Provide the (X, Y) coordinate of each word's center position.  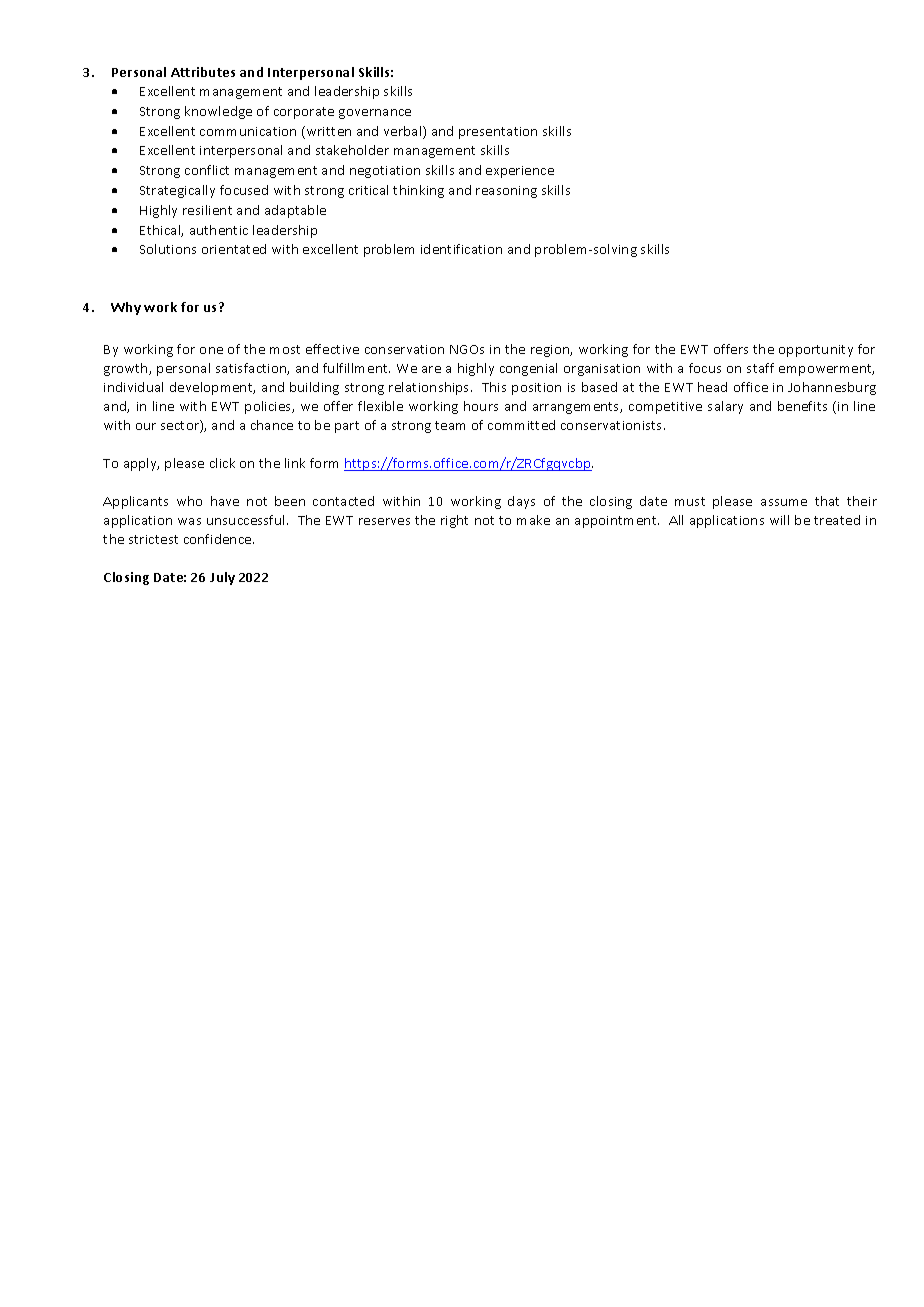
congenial (528, 369)
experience (520, 172)
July (222, 578)
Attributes (203, 72)
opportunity (816, 351)
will (779, 520)
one (211, 350)
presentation (498, 133)
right (454, 521)
